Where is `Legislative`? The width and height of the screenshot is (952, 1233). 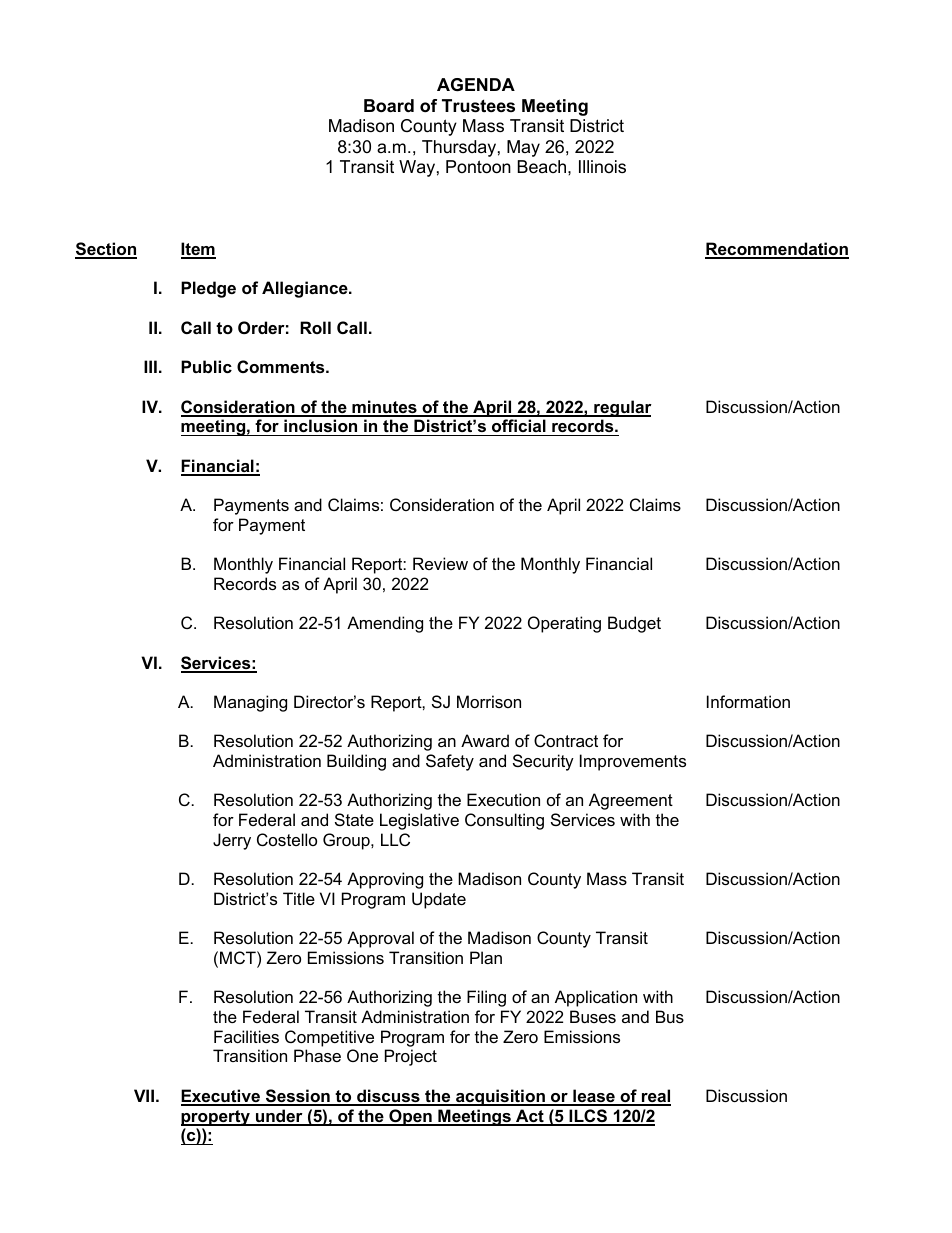 Legislative is located at coordinates (419, 821).
